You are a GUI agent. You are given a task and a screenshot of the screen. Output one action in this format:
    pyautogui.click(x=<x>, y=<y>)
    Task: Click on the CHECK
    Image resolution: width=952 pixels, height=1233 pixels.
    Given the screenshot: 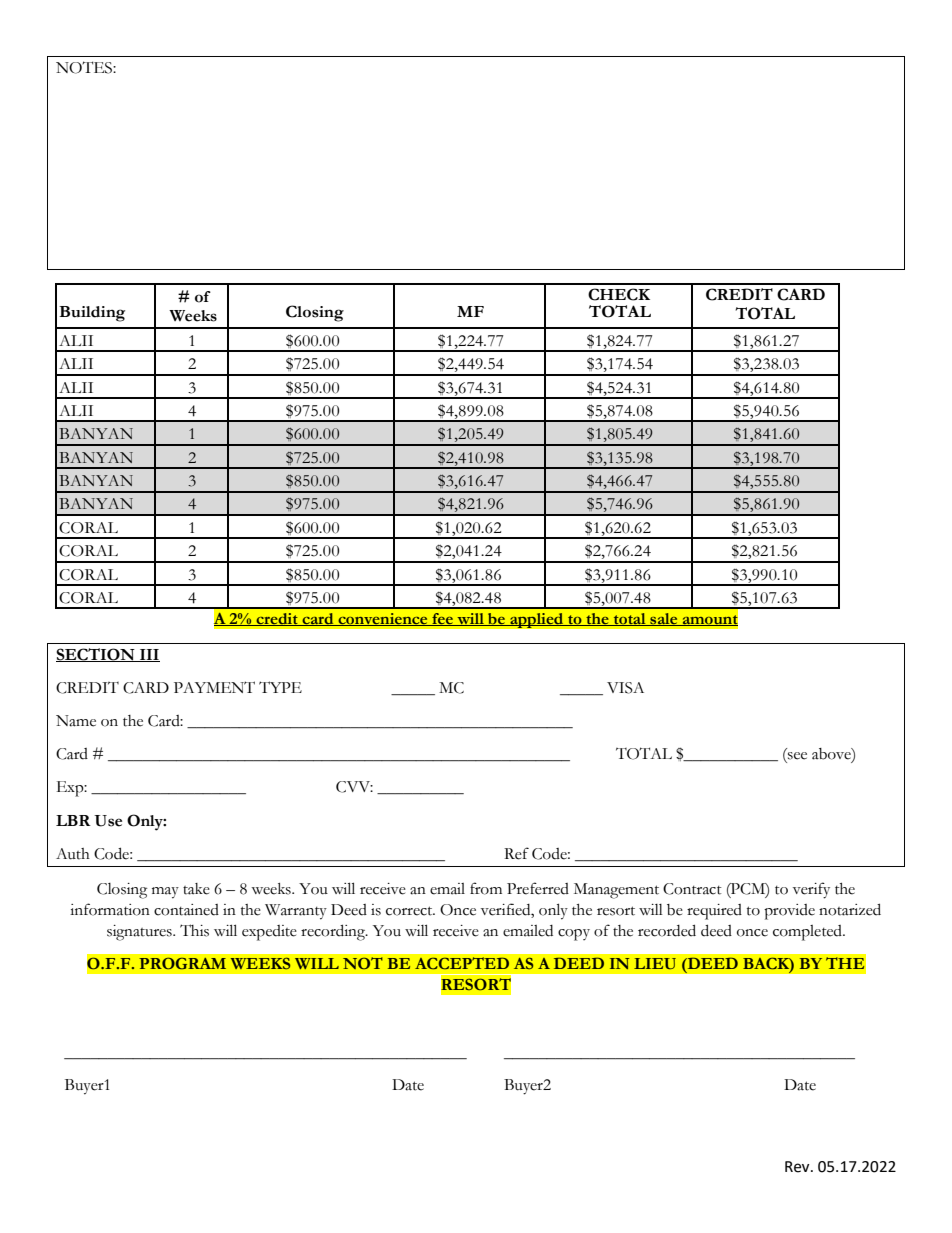 What is the action you would take?
    pyautogui.click(x=619, y=294)
